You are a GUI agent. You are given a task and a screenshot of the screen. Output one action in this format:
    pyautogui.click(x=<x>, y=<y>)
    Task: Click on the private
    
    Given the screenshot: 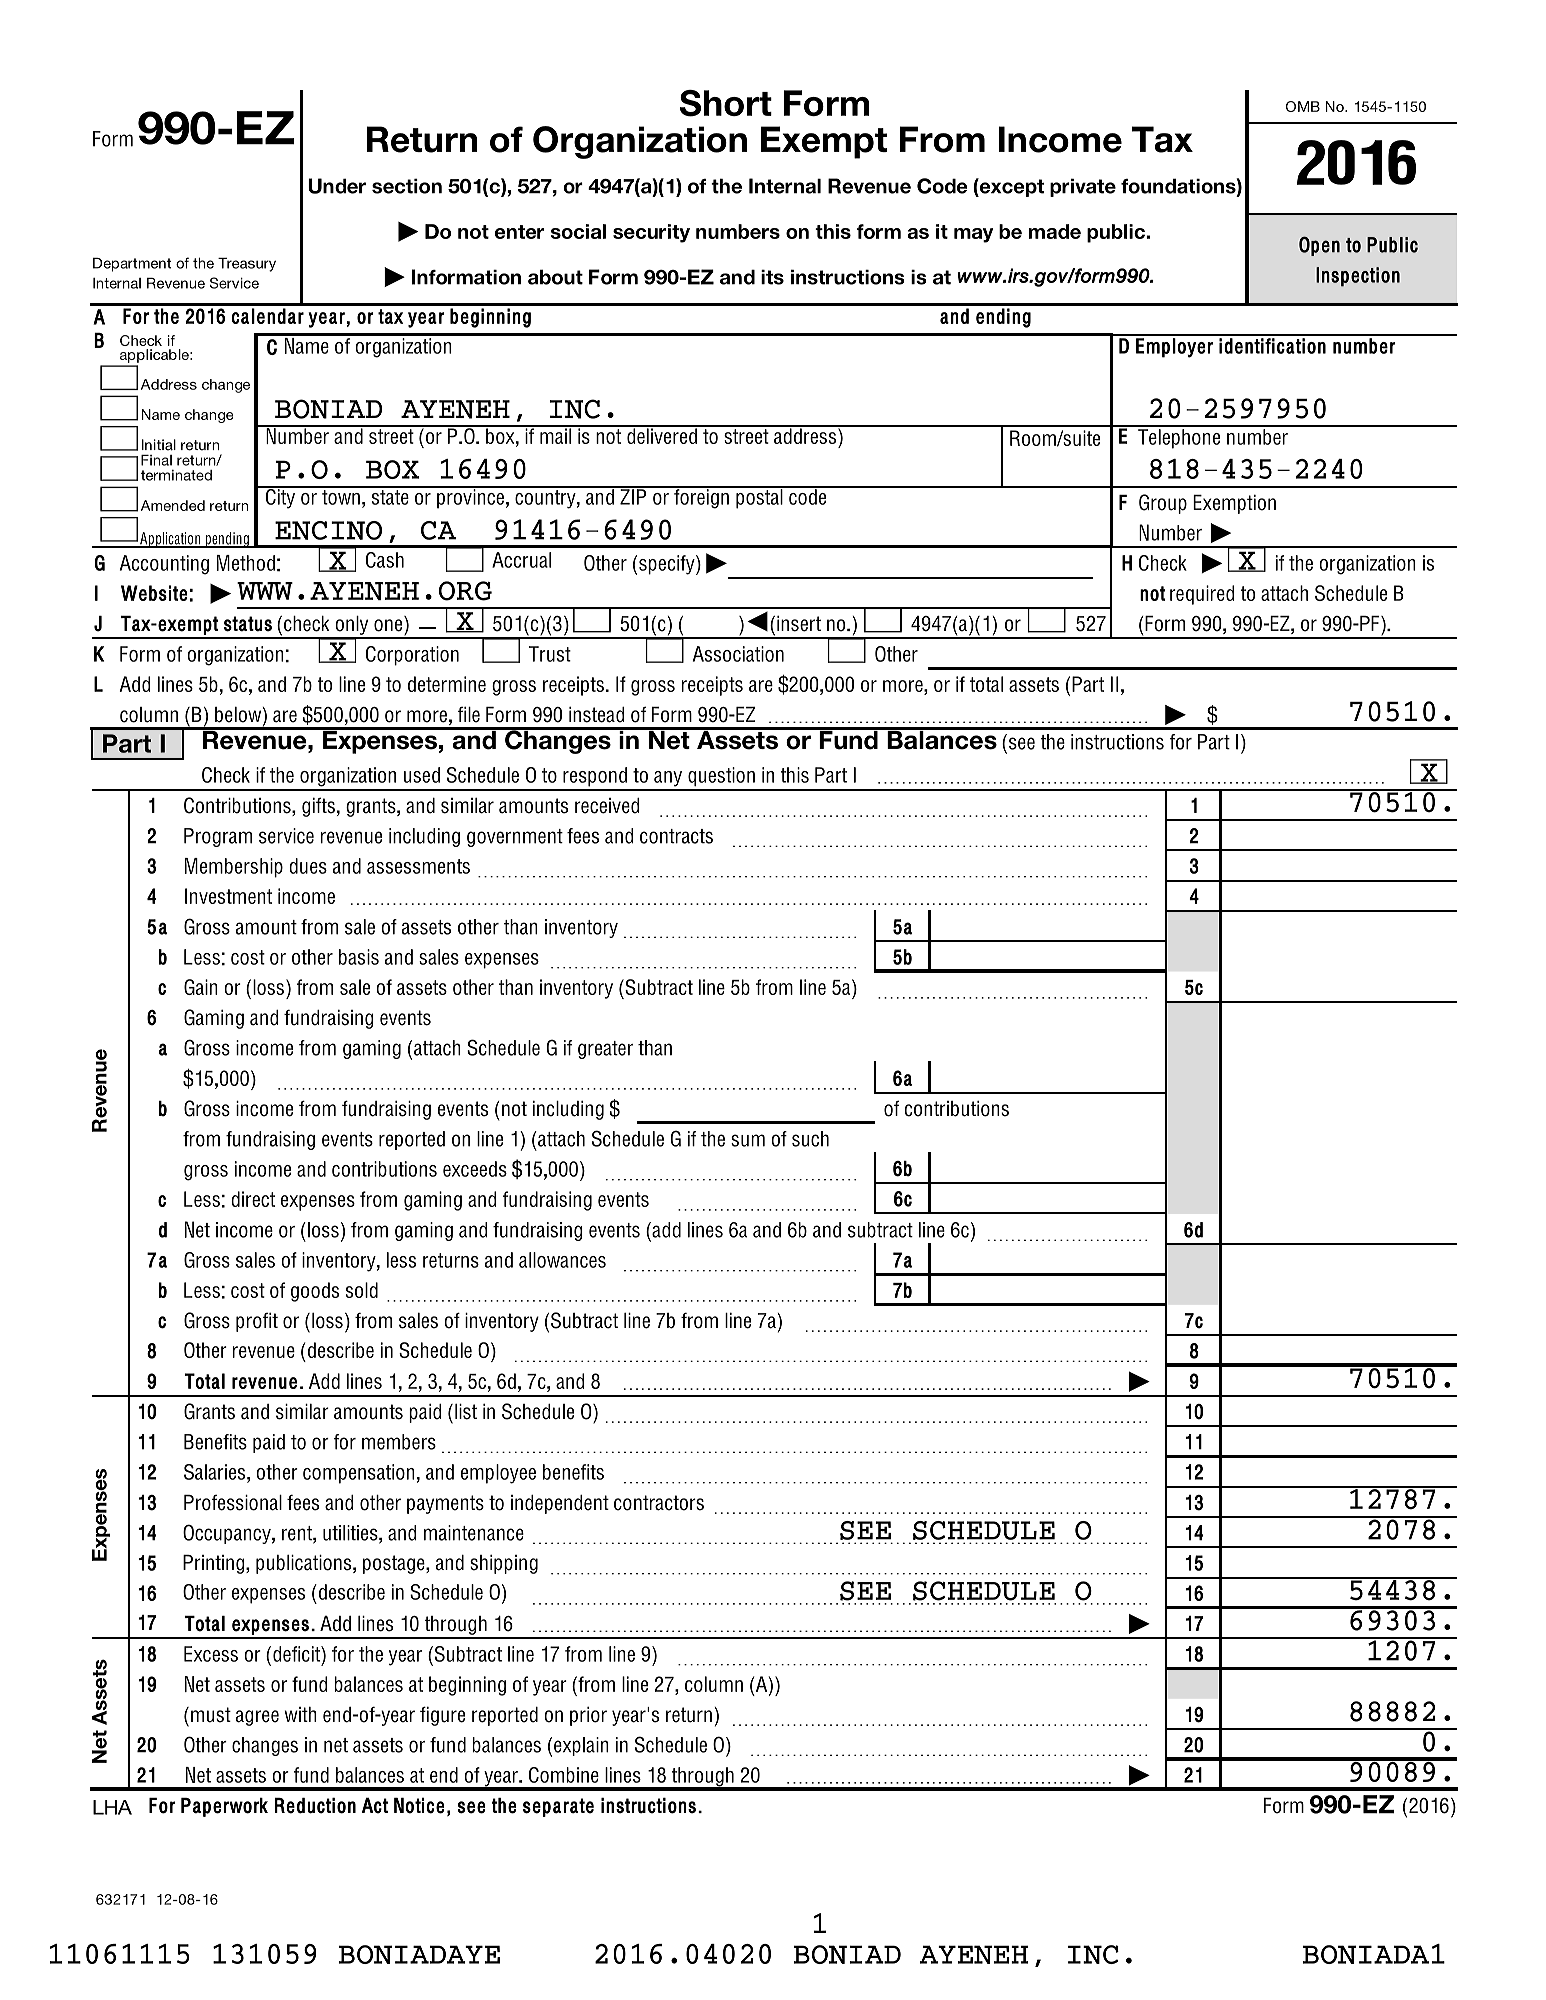 What is the action you would take?
    pyautogui.click(x=1083, y=187)
